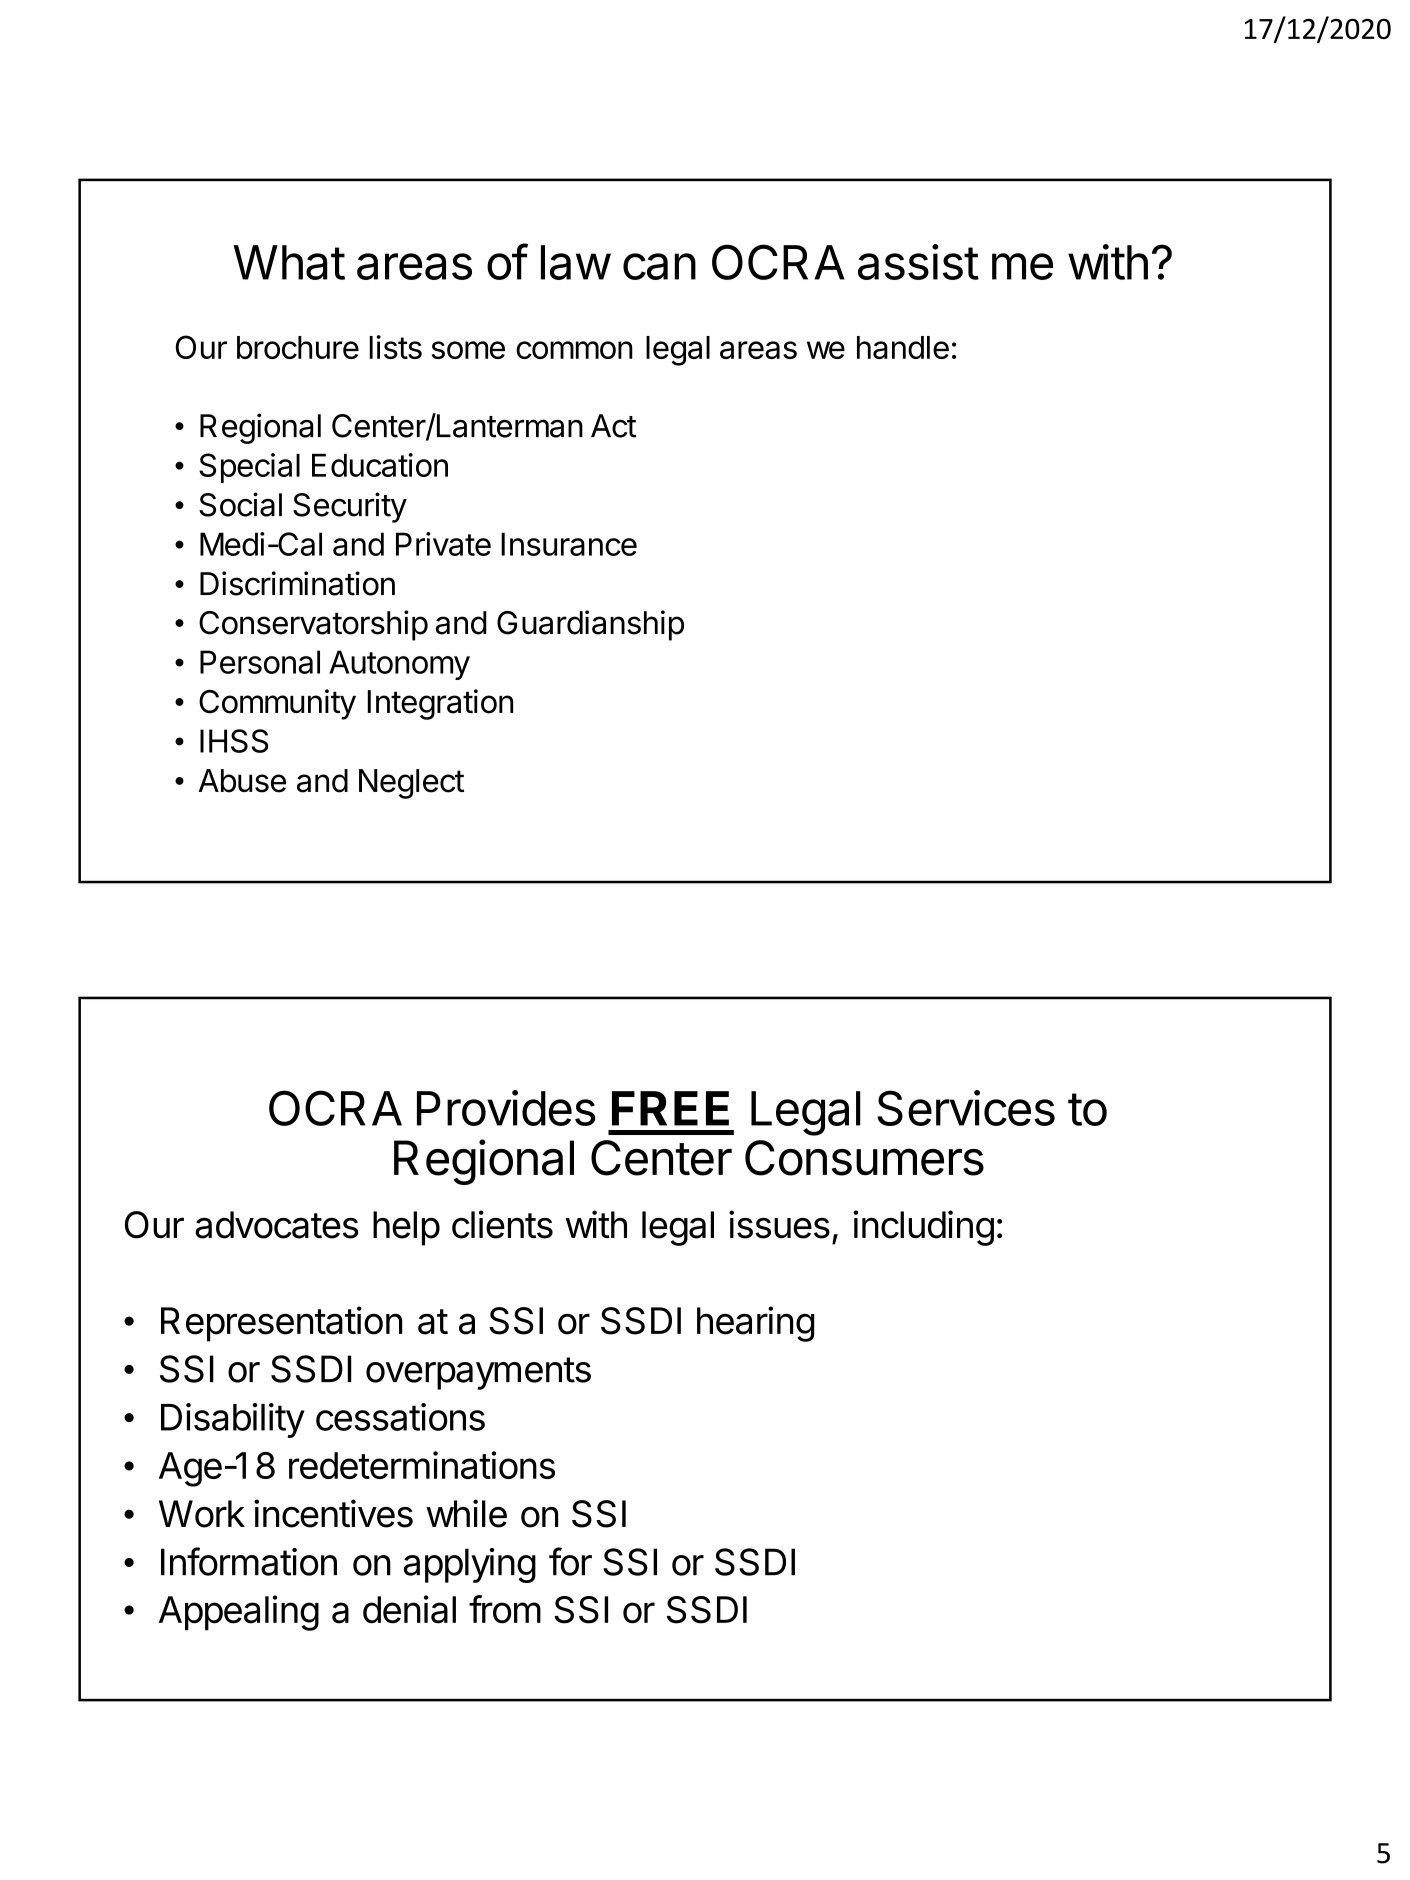 The image size is (1410, 1880). What do you see at coordinates (242, 781) in the screenshot?
I see `Abuse` at bounding box center [242, 781].
